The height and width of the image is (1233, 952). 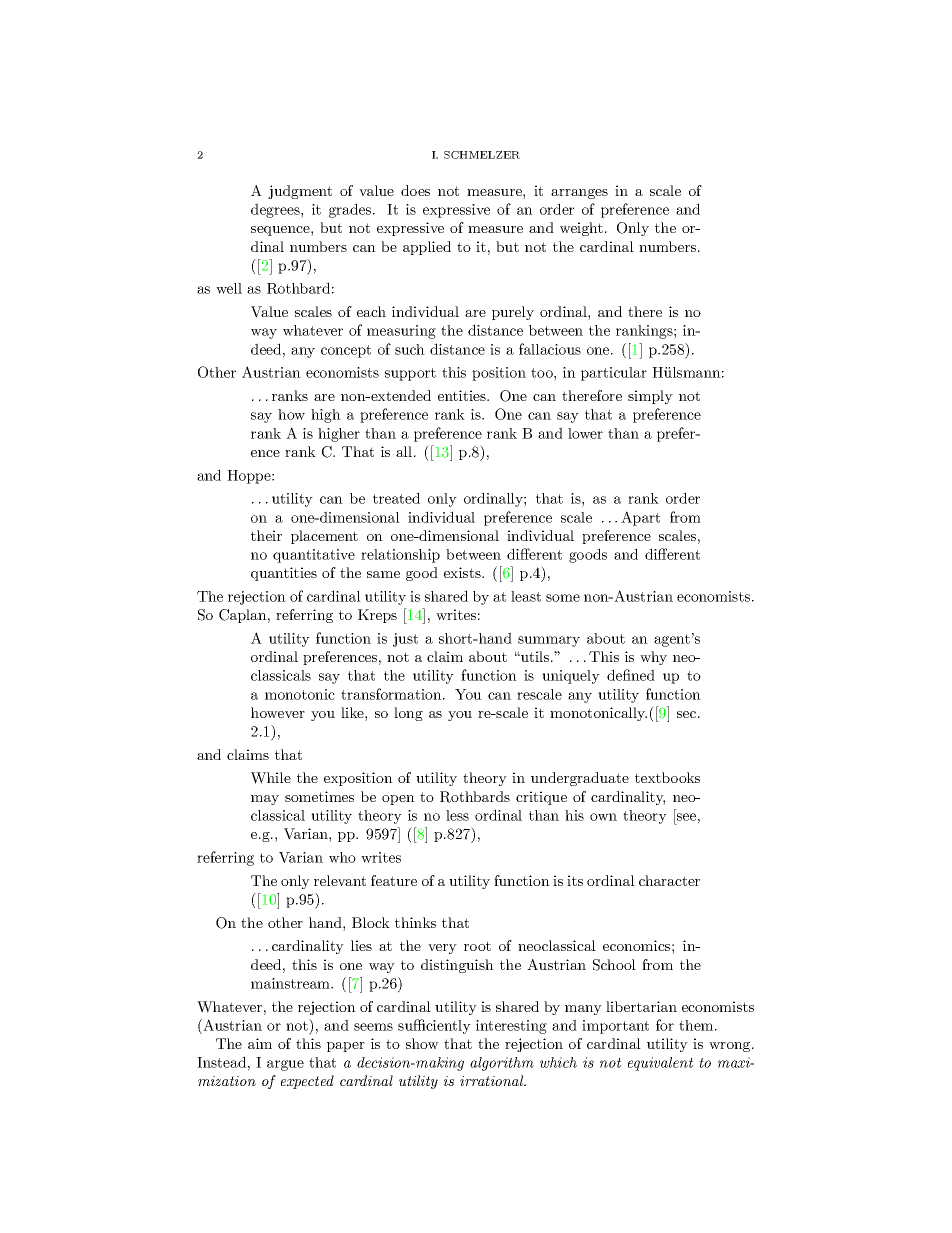 What do you see at coordinates (300, 192) in the image?
I see `judgment` at bounding box center [300, 192].
